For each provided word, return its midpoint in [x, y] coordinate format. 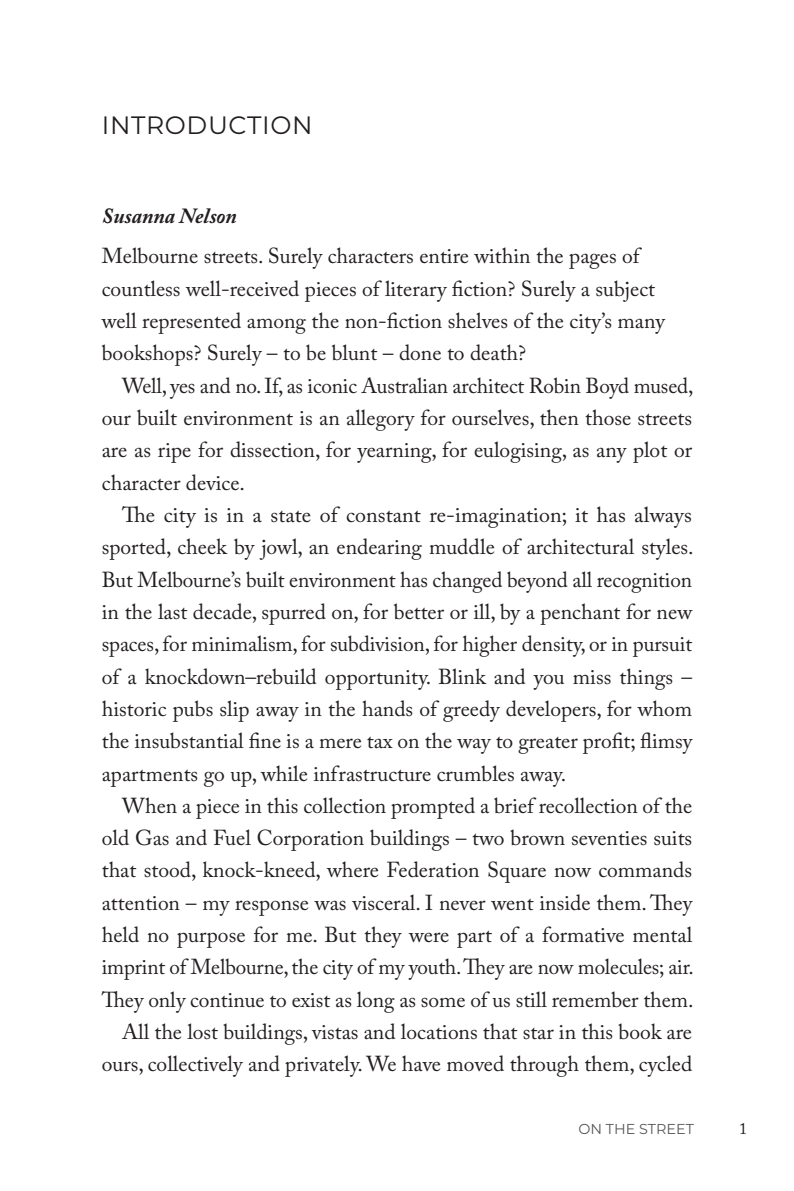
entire [444, 256]
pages [592, 261]
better [419, 611]
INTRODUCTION [207, 125]
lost [202, 1031]
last [173, 611]
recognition [644, 583]
